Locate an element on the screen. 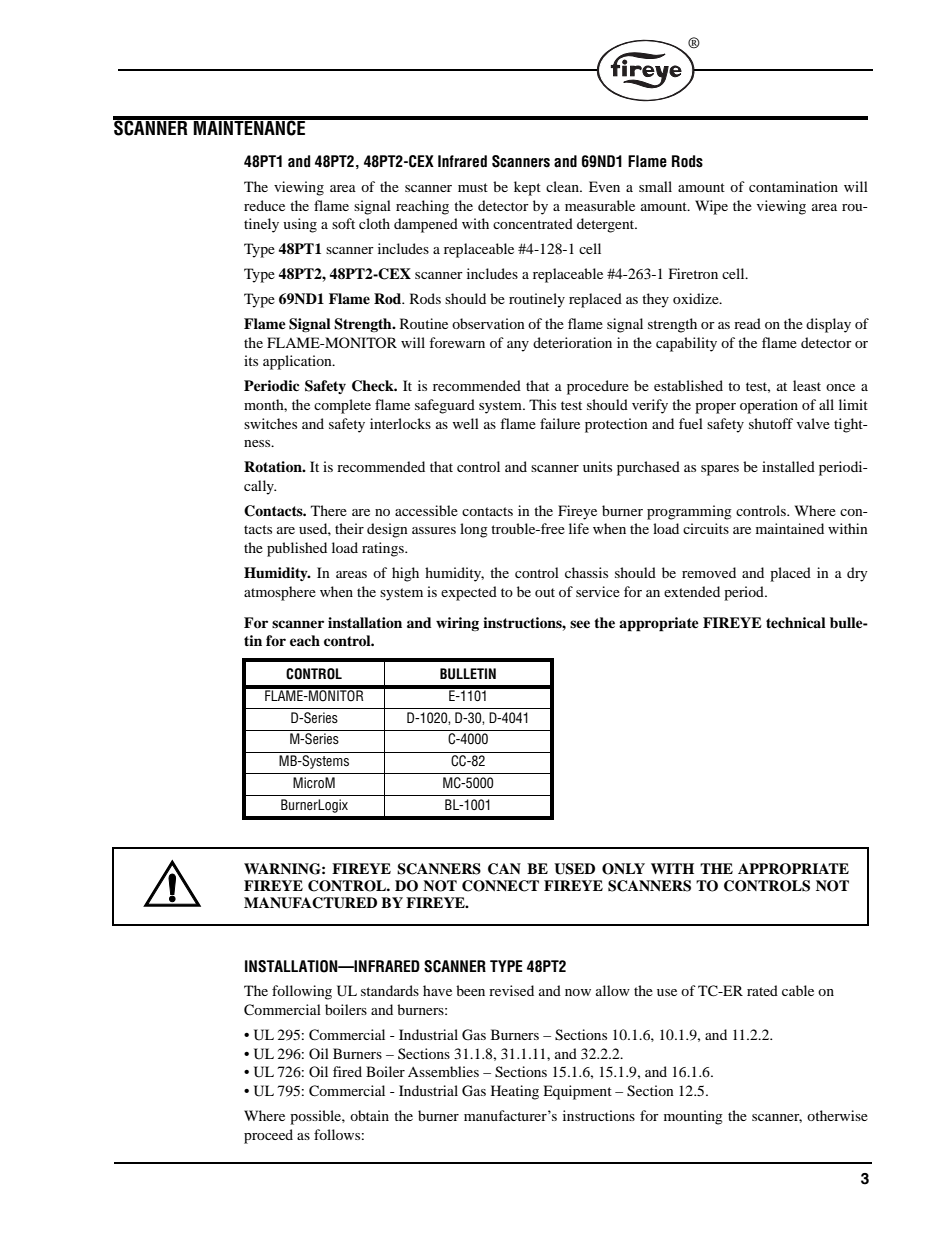  clean is located at coordinates (563, 186).
